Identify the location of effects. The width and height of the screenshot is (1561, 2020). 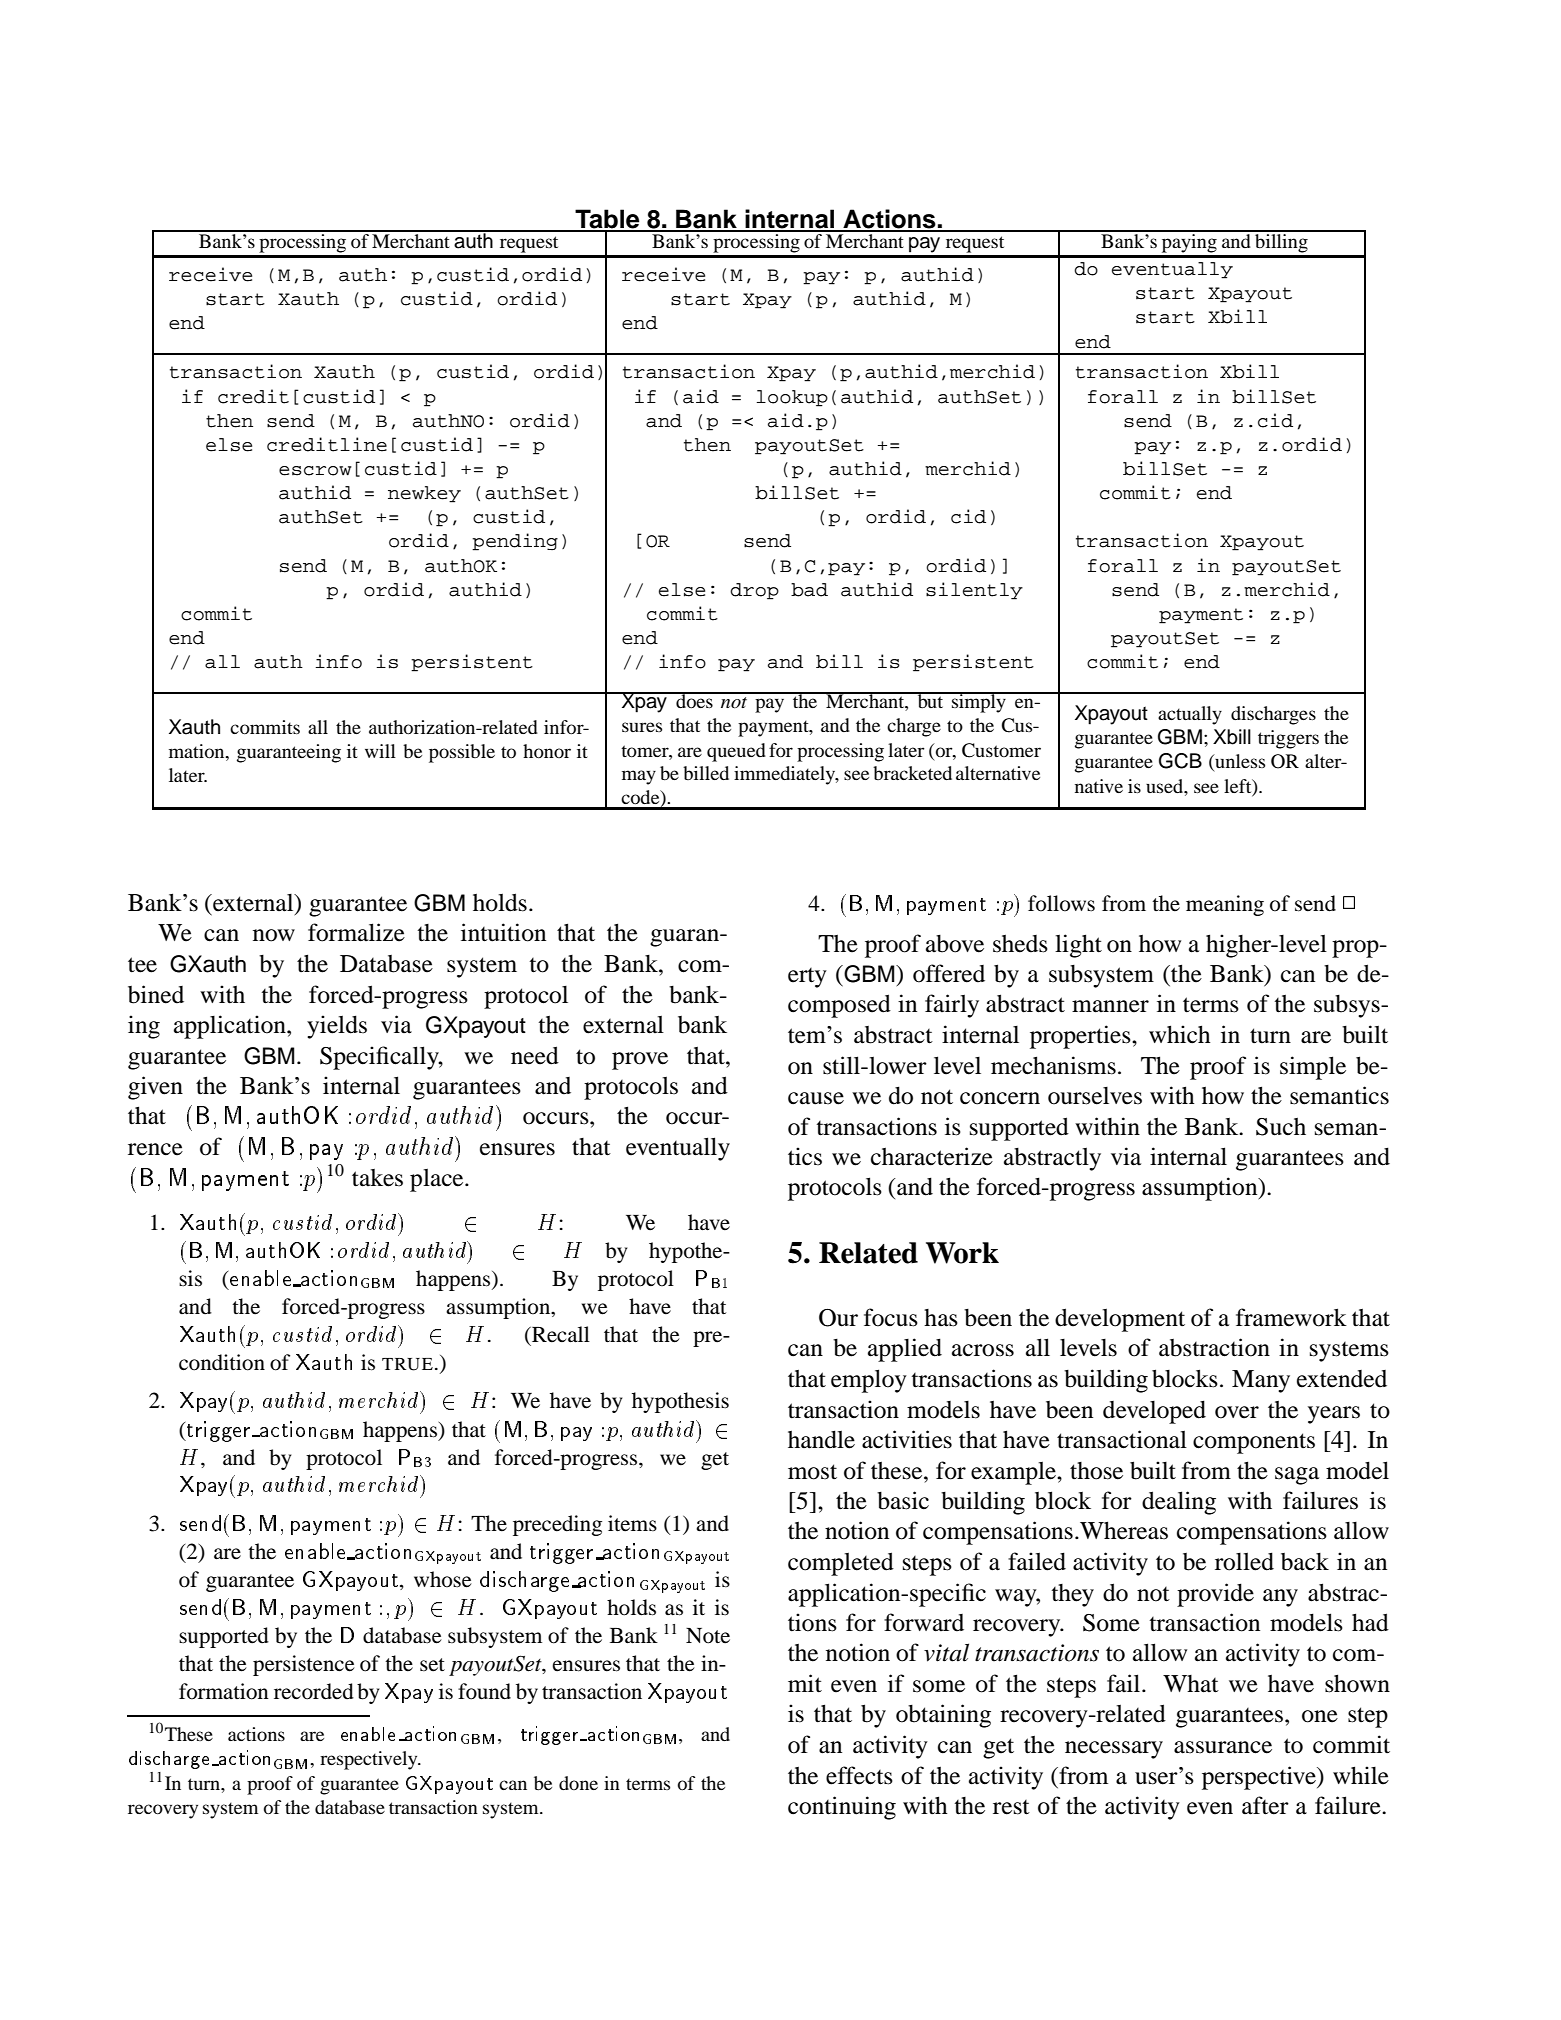
(859, 1775).
